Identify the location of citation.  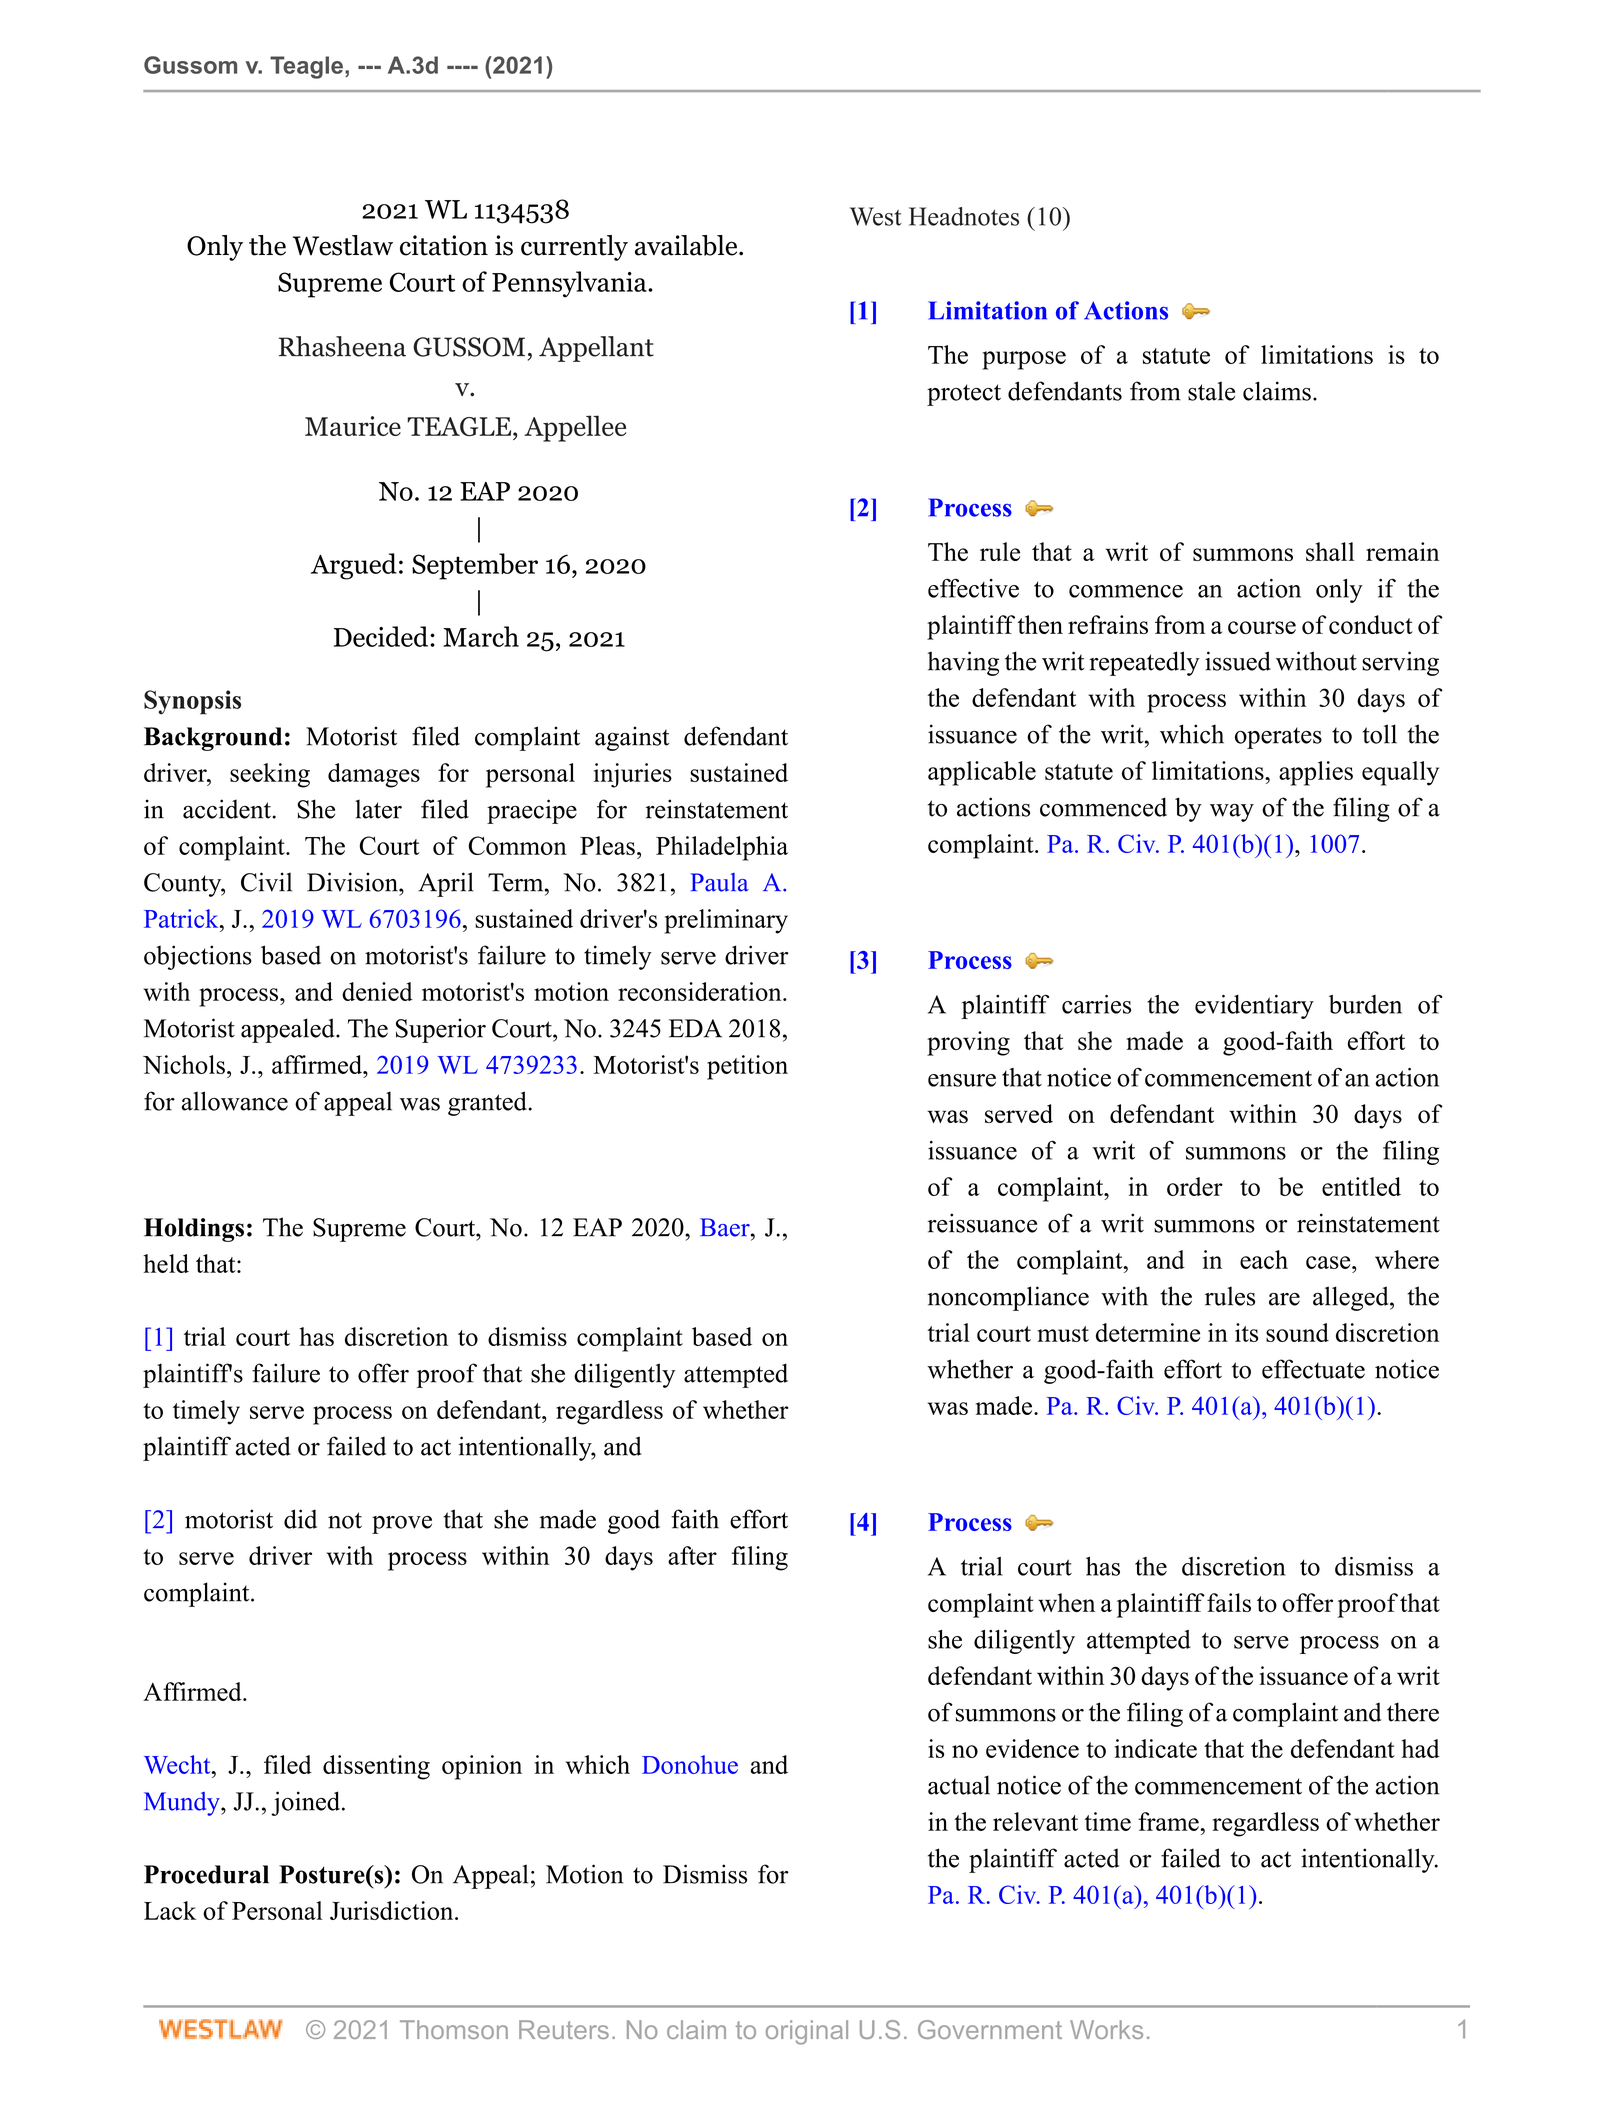
(444, 245).
